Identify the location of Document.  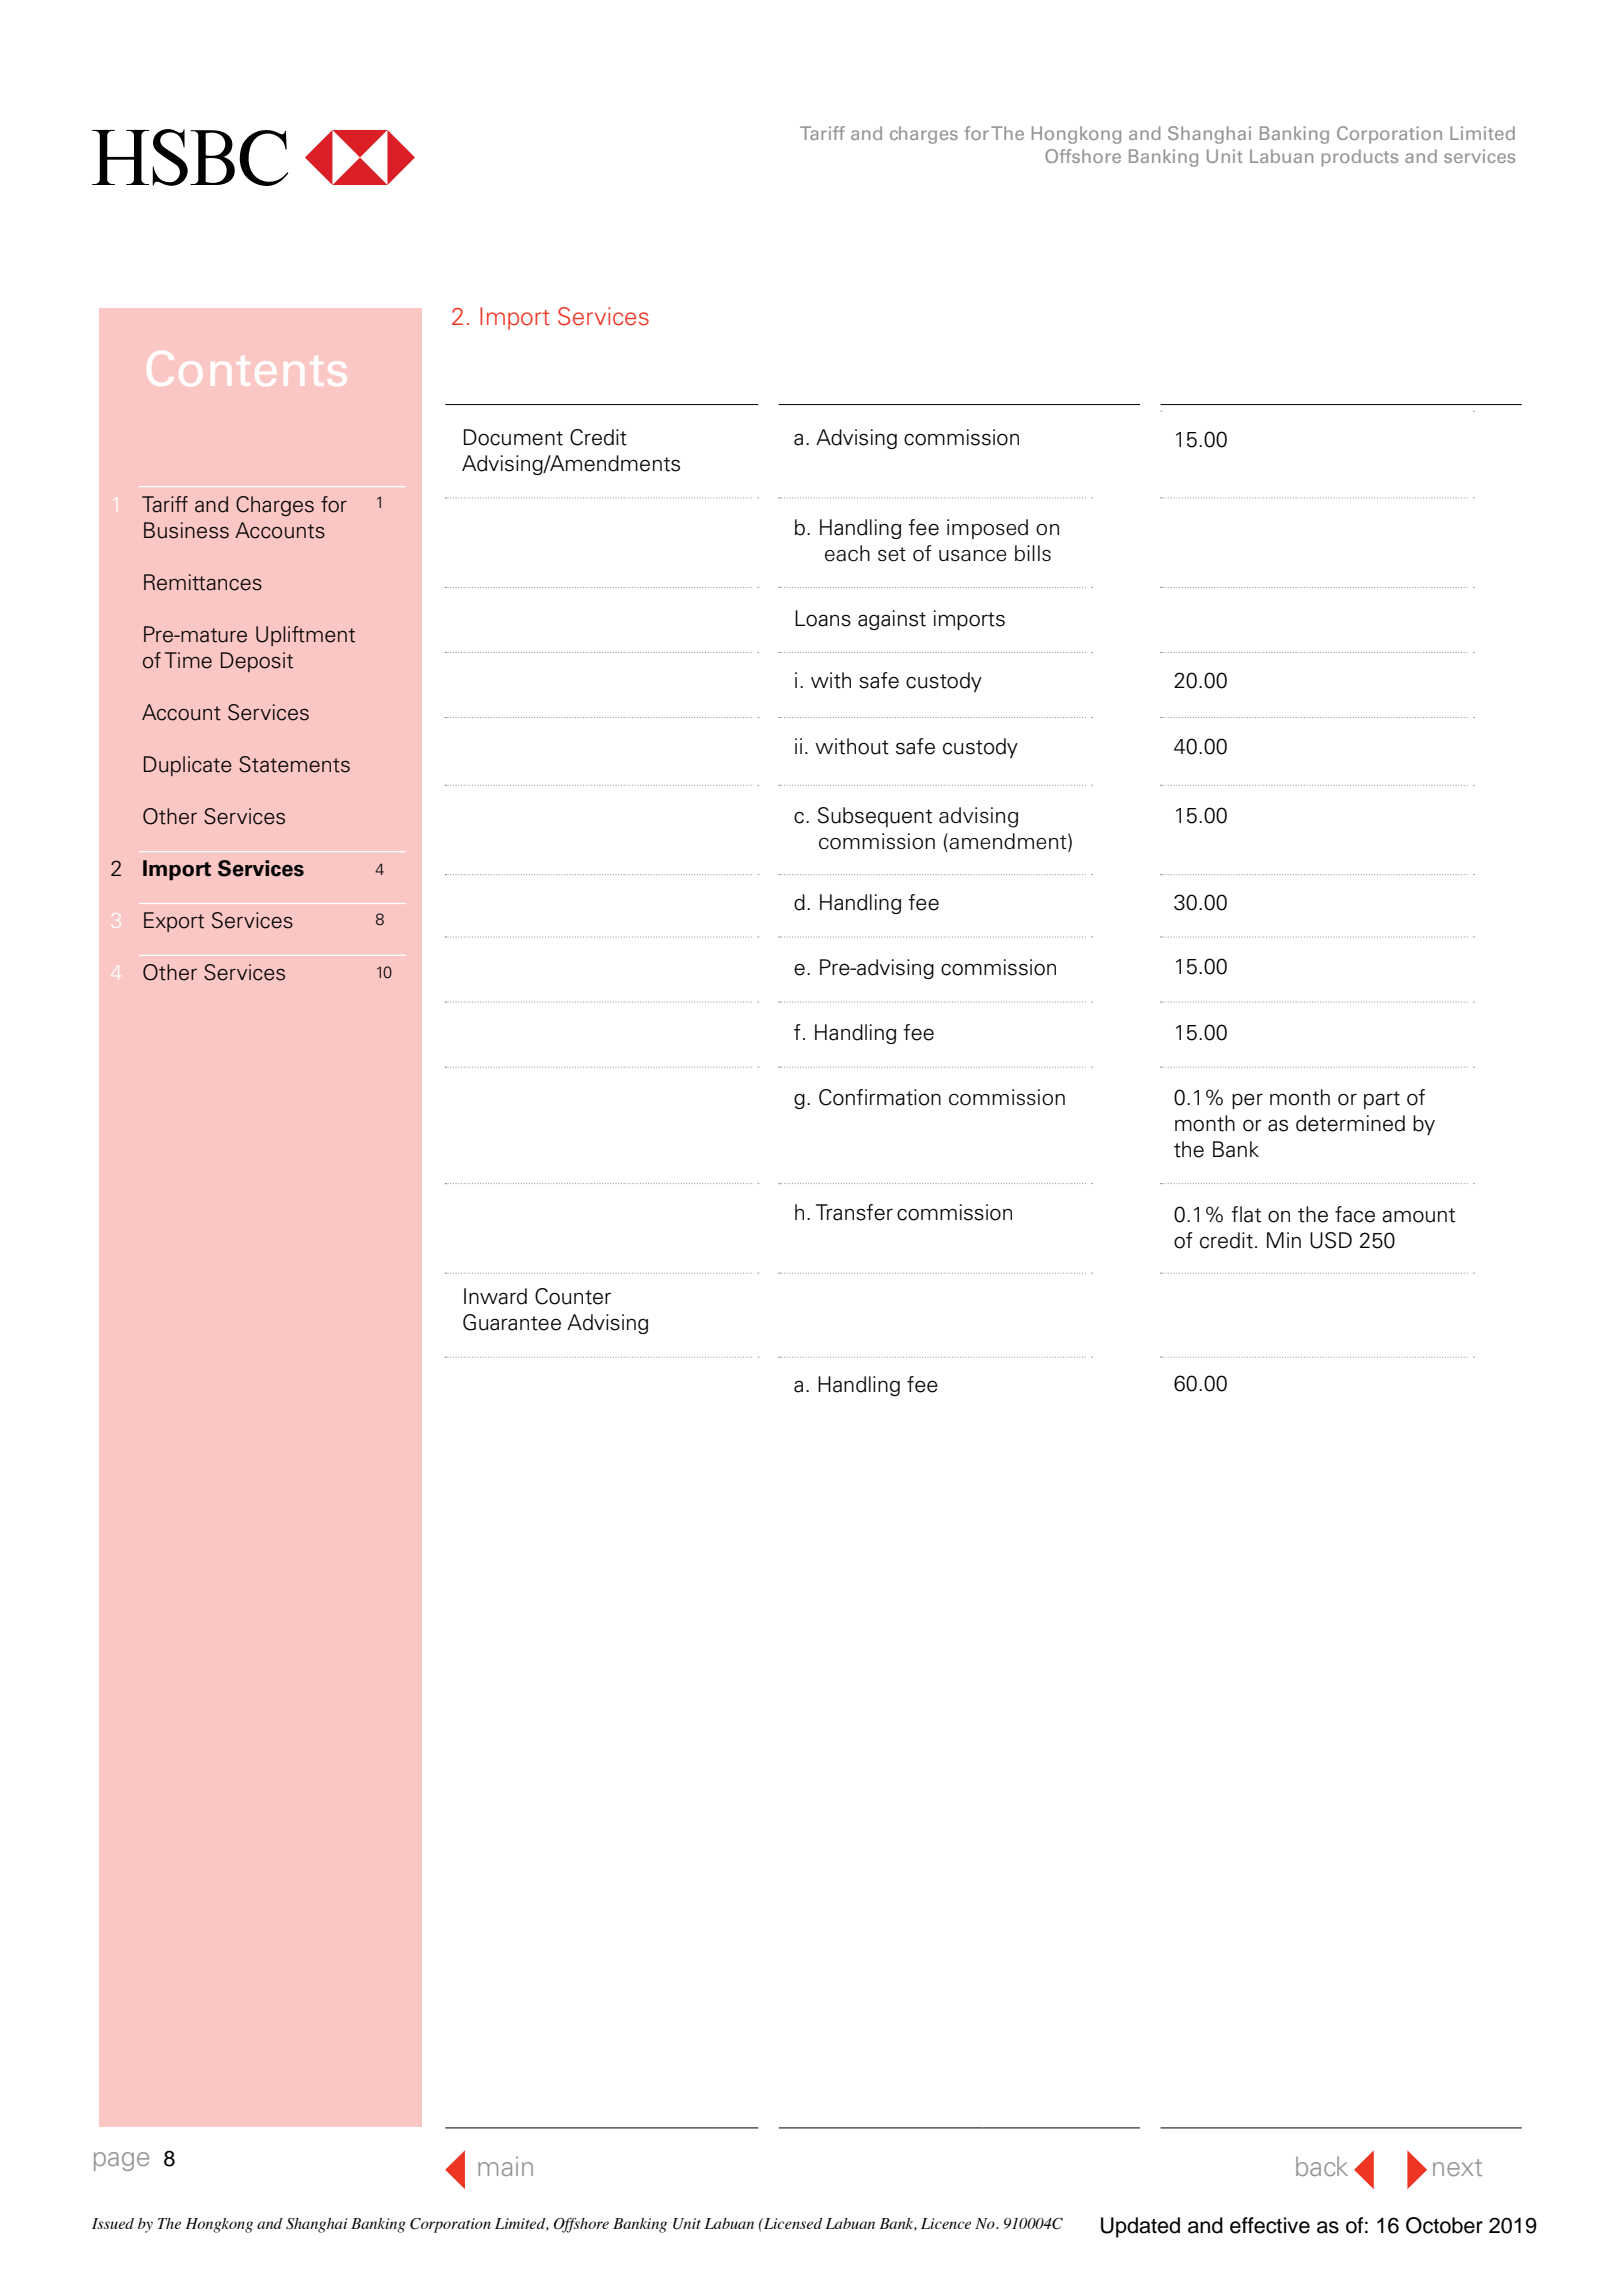
(513, 437).
